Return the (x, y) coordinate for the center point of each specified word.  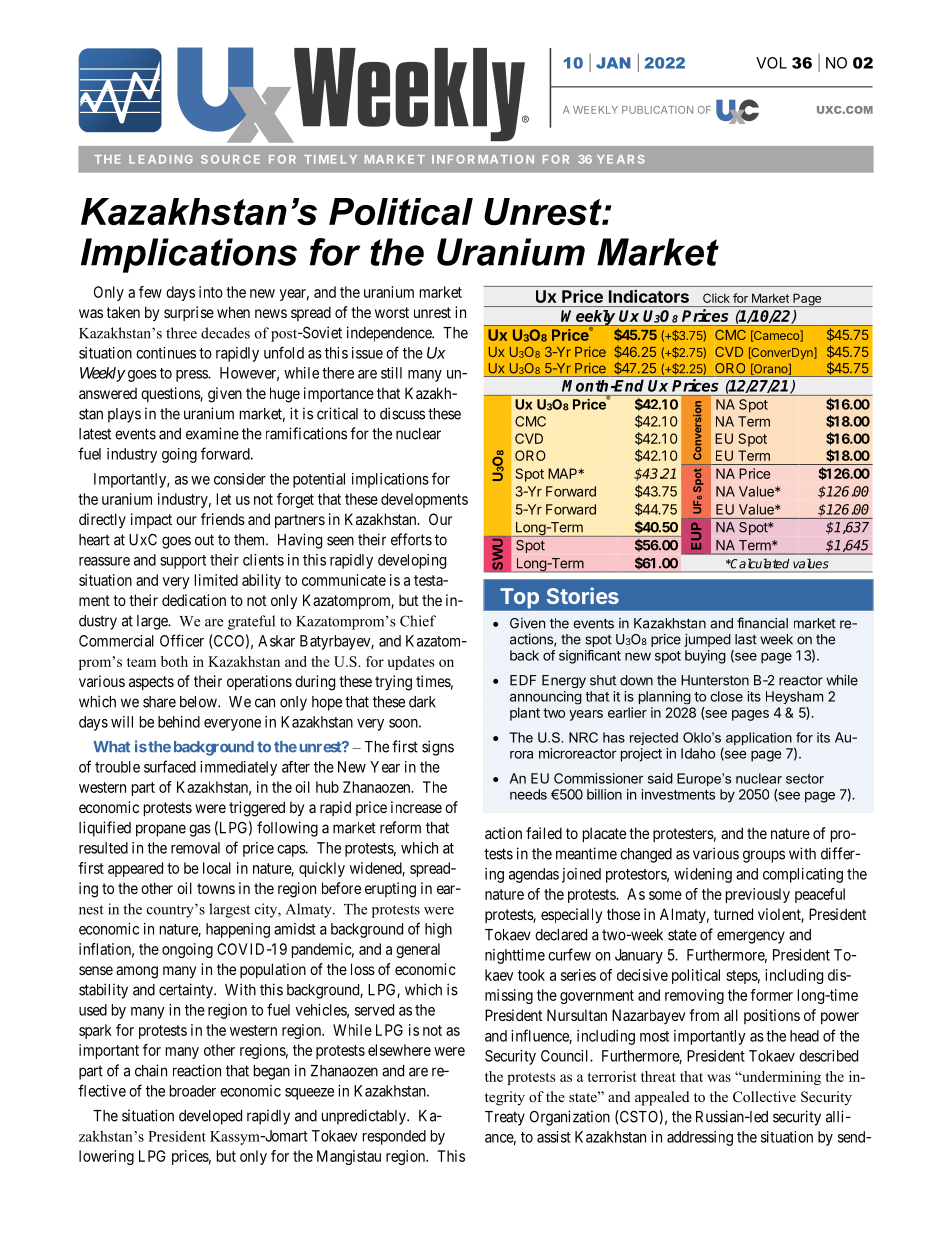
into (211, 292)
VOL (771, 63)
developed (210, 1117)
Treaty (505, 1118)
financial (762, 623)
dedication (194, 600)
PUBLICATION (657, 110)
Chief (418, 621)
